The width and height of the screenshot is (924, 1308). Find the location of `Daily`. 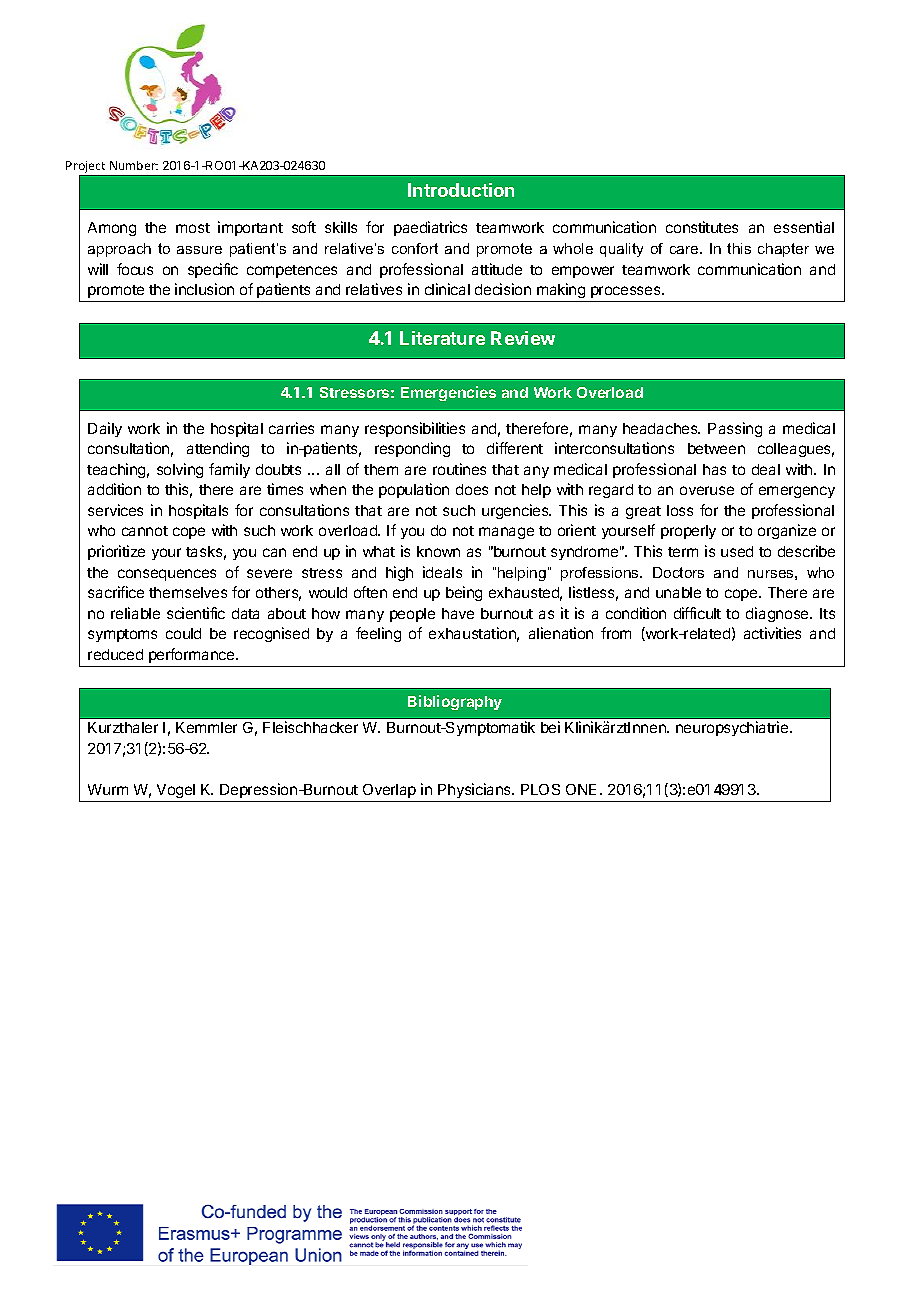

Daily is located at coordinates (105, 429).
